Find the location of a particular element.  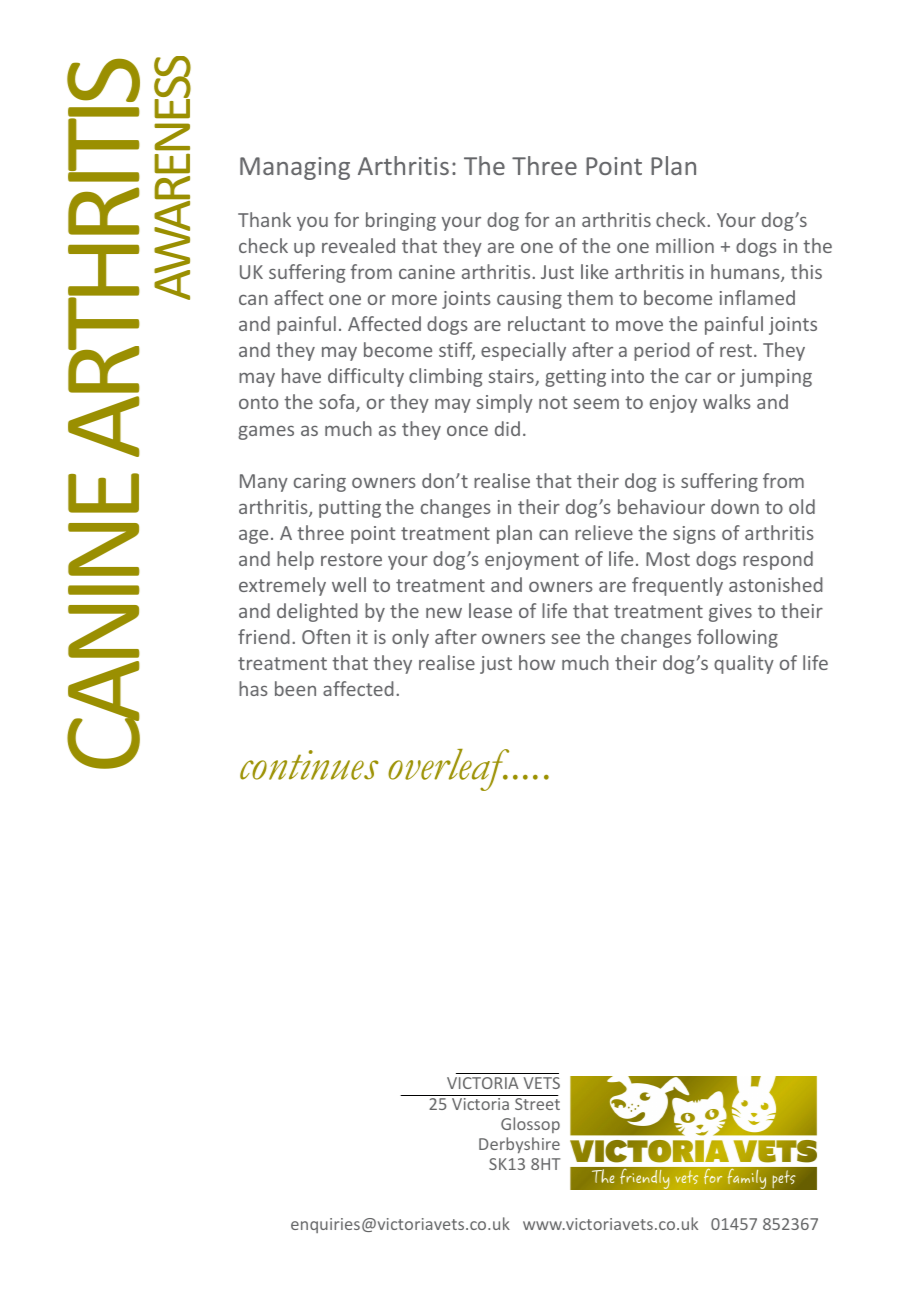

million is located at coordinates (685, 245).
